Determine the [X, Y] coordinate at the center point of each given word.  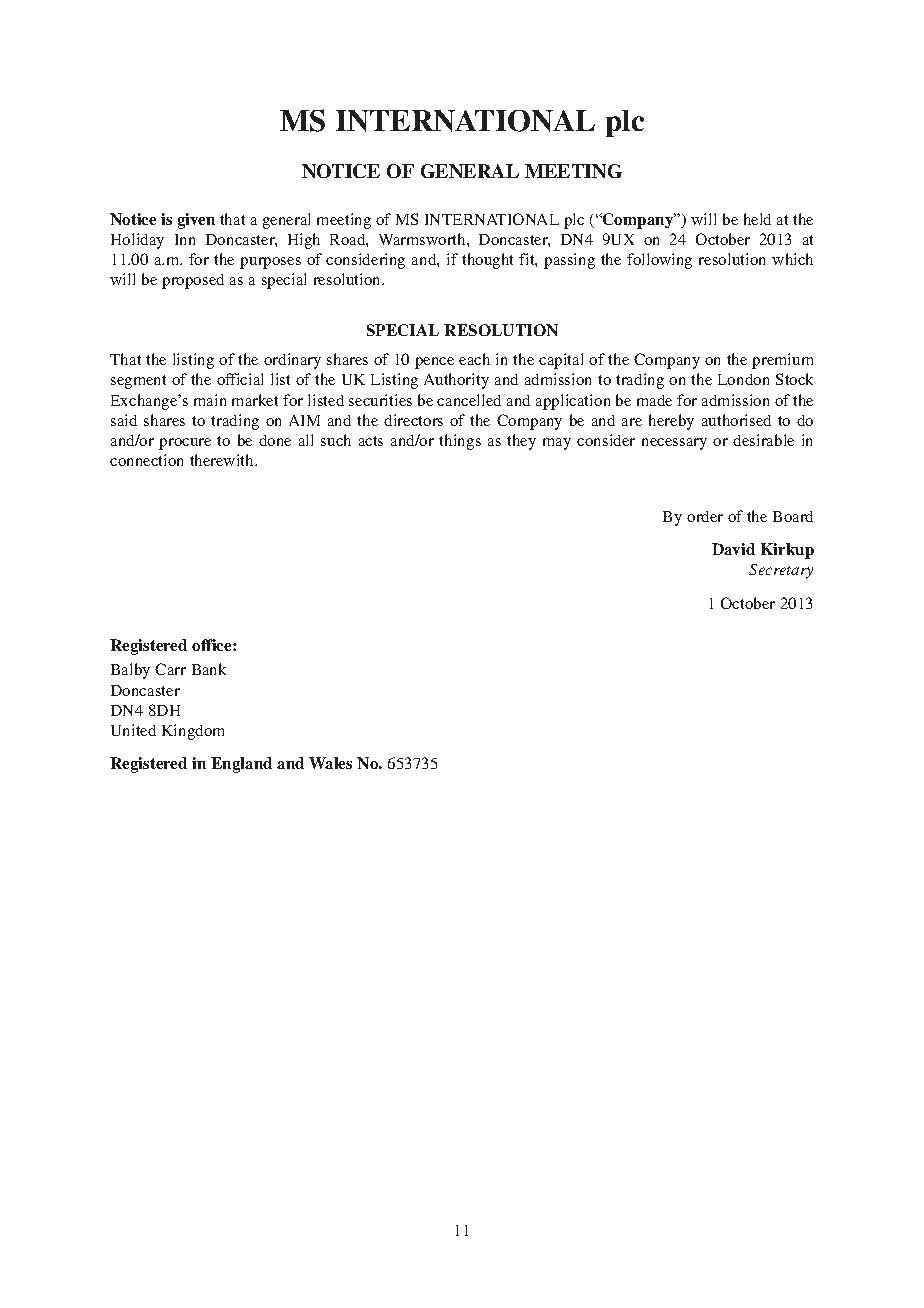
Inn [185, 239]
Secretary [781, 571]
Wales [330, 763]
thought [487, 261]
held [757, 219]
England [241, 765]
